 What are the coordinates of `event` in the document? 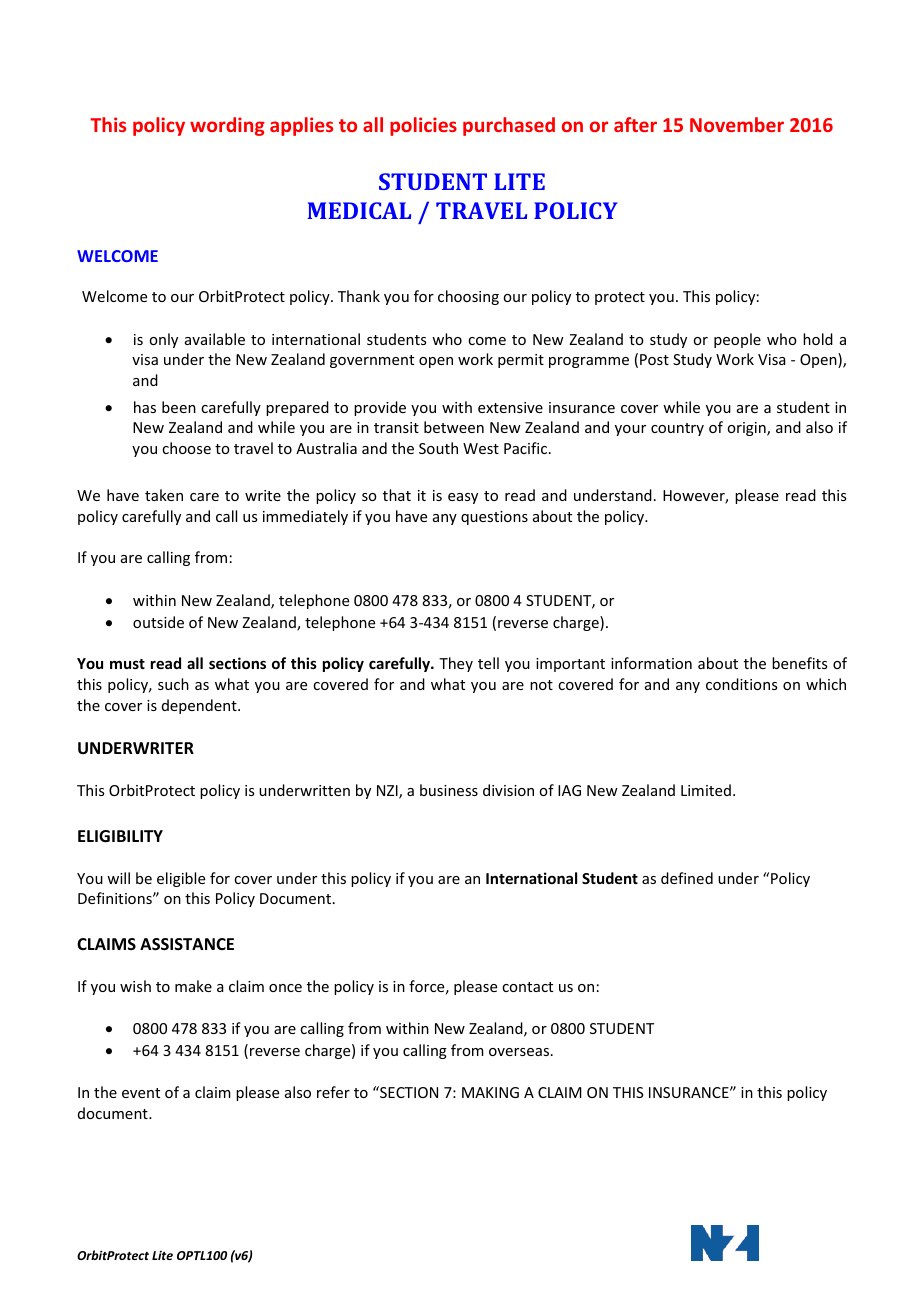 It's located at (141, 1093).
